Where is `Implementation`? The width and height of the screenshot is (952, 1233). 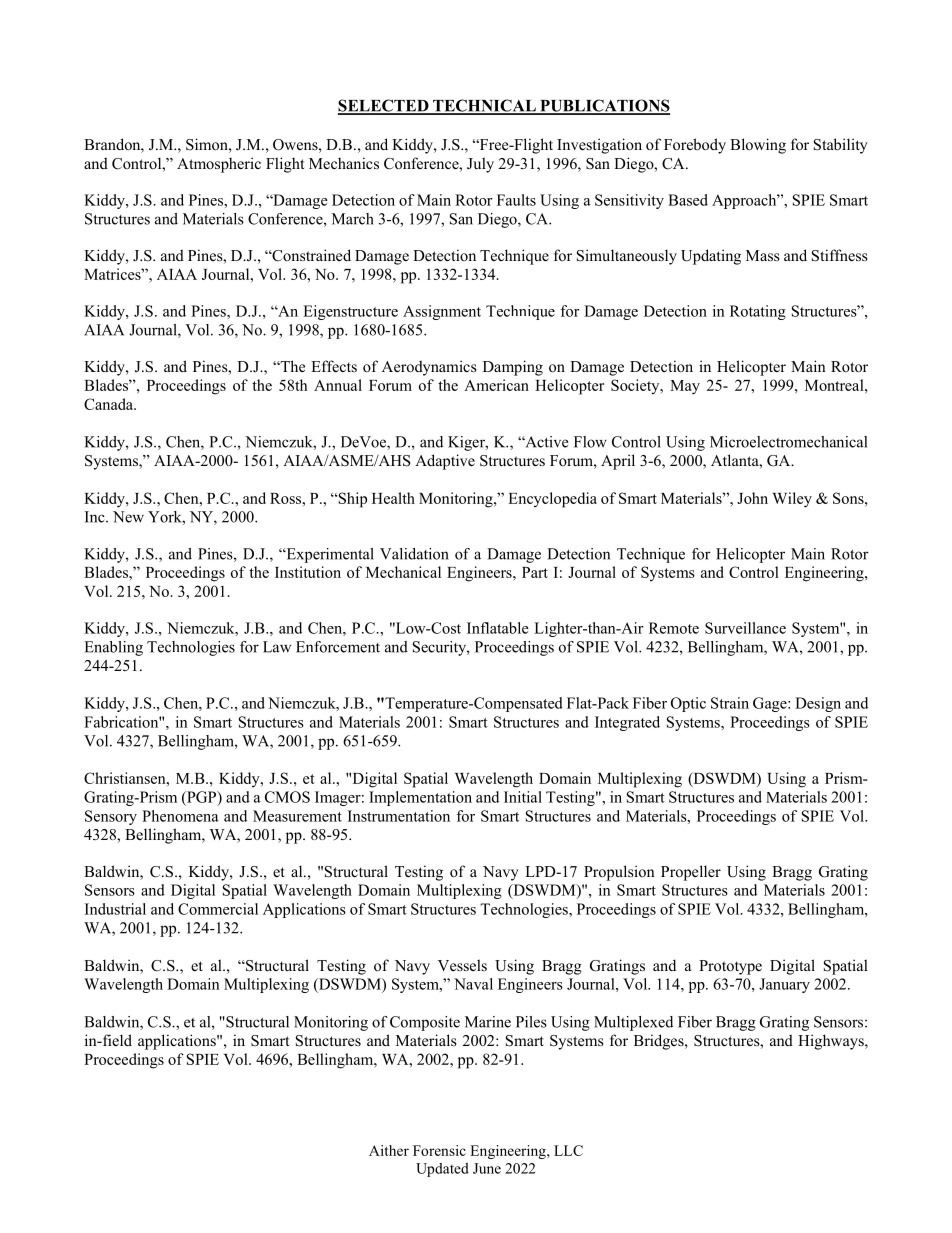
Implementation is located at coordinates (420, 798).
